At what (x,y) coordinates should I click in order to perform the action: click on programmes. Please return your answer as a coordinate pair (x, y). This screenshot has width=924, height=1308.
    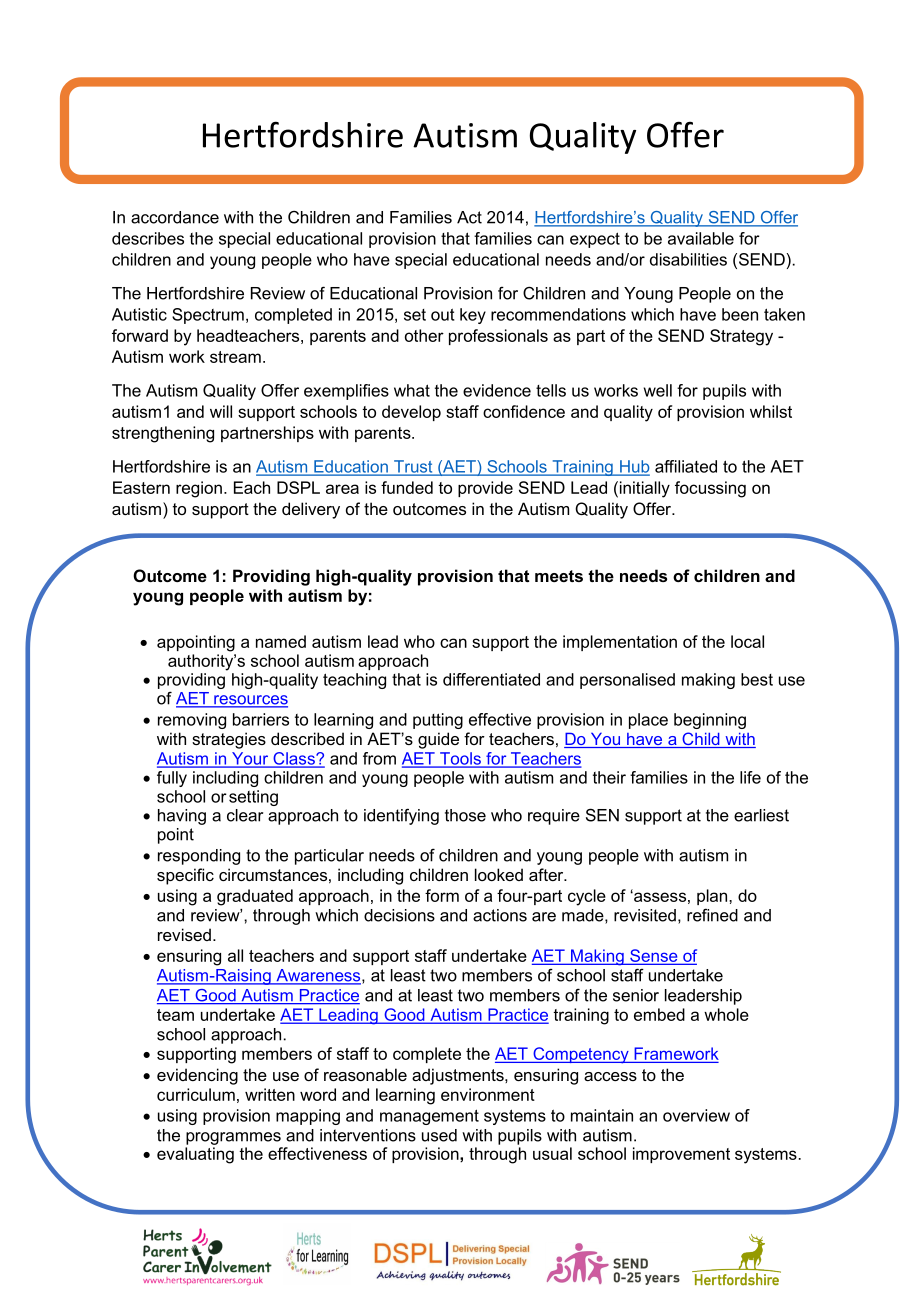
    Looking at the image, I should click on (233, 1138).
